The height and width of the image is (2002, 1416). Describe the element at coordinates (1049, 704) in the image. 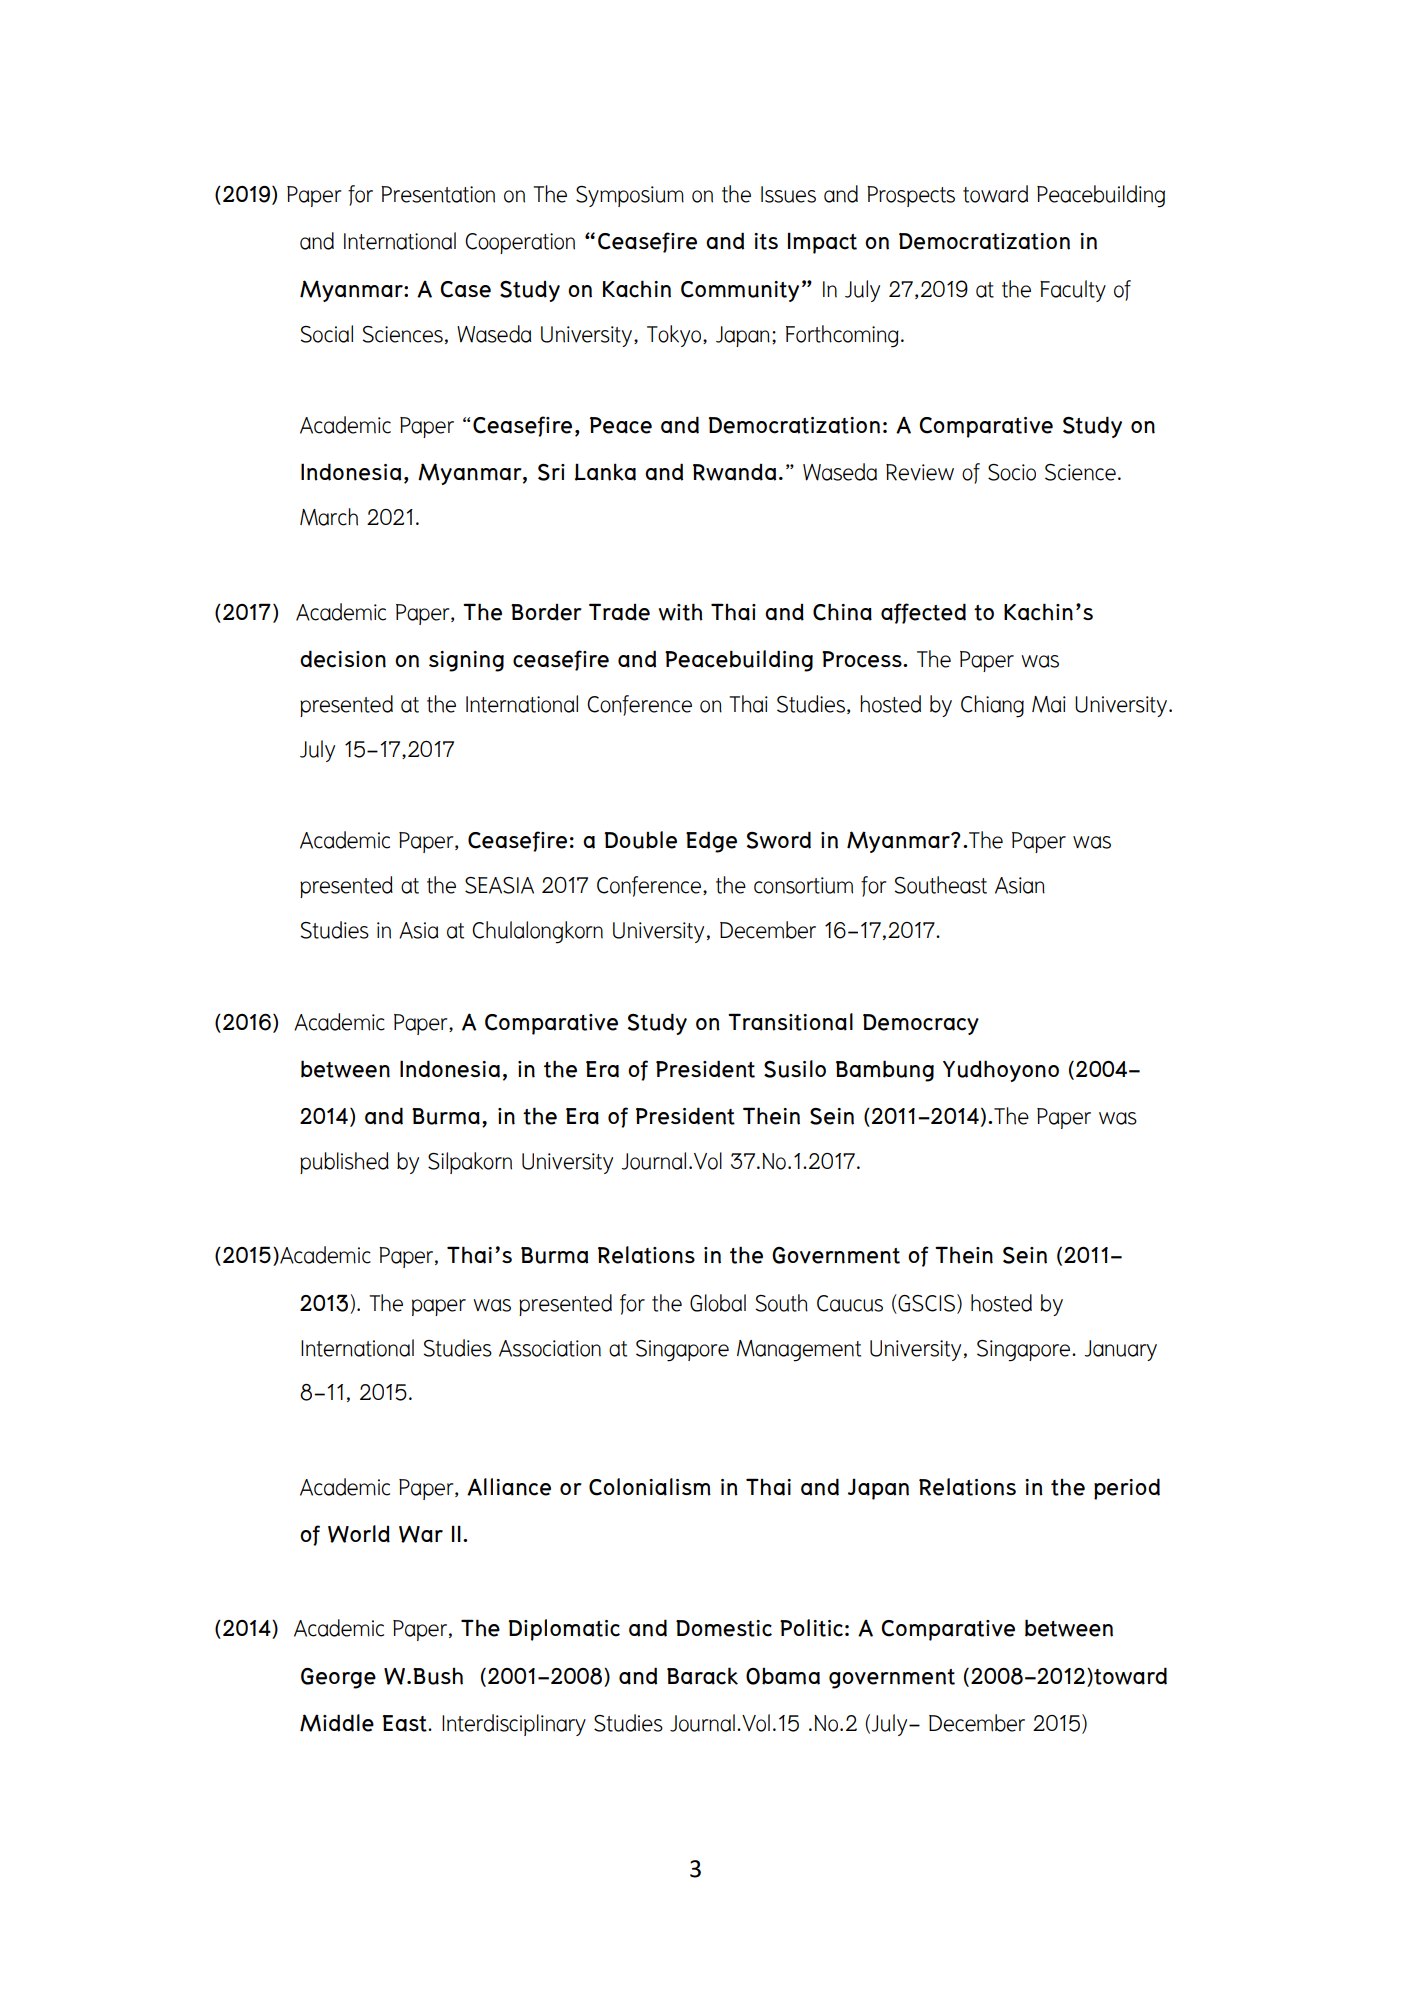

I see `Mai` at that location.
